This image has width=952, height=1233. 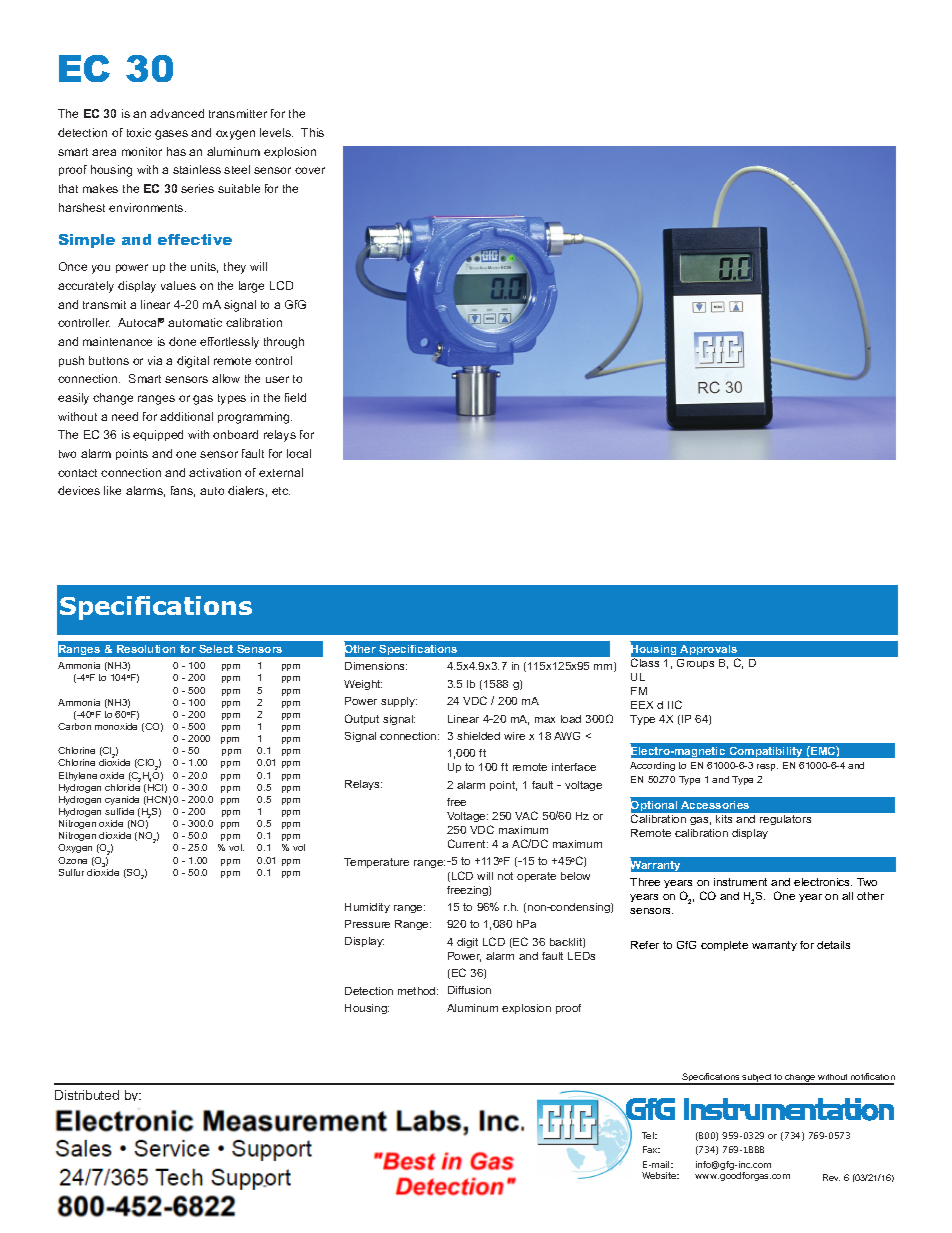 I want to click on via, so click(x=155, y=360).
